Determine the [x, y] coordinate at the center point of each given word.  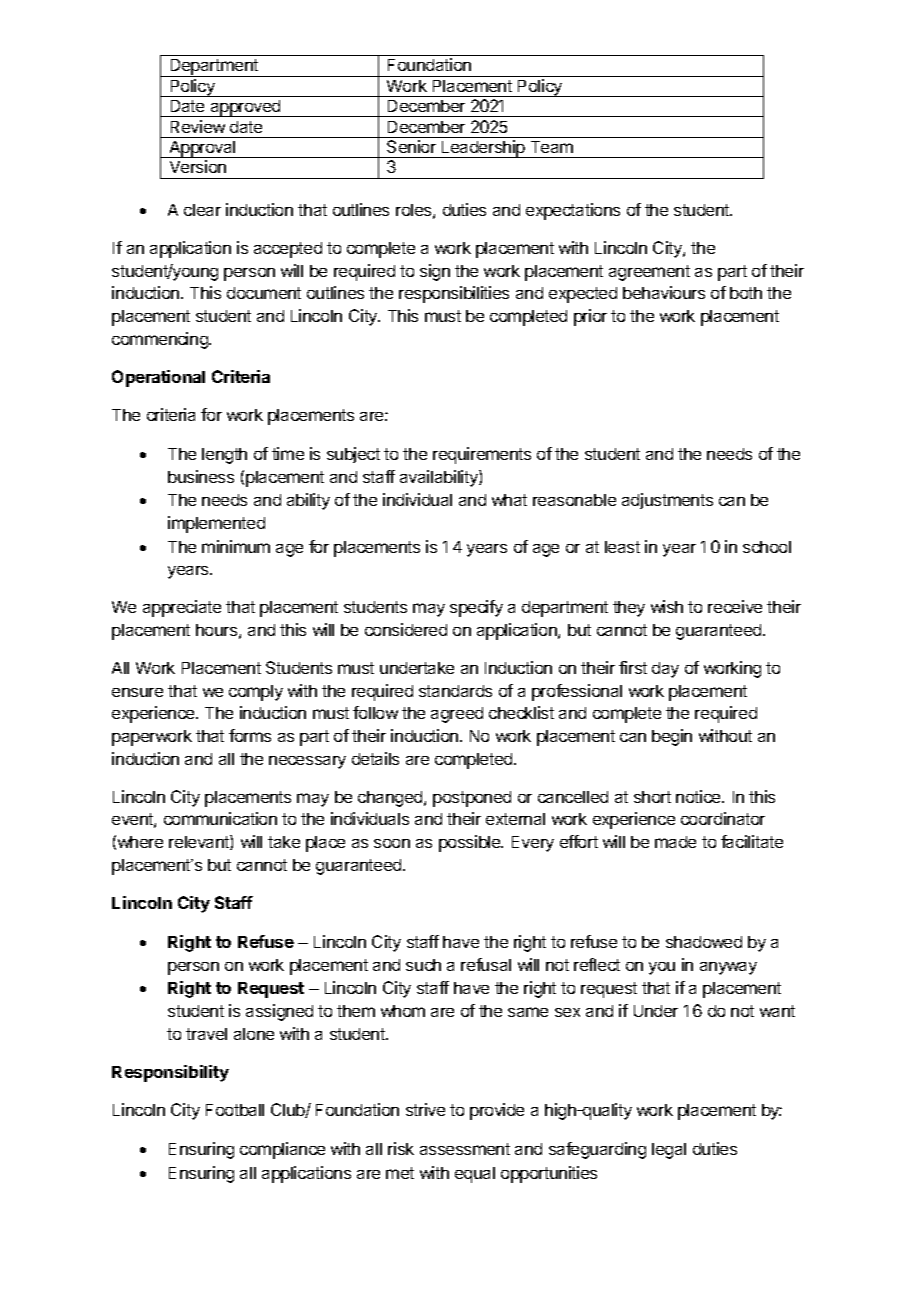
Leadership [483, 149]
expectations [573, 211]
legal [669, 1151]
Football [235, 1110]
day [665, 670]
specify [476, 608]
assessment [465, 1149]
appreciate [182, 608]
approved [245, 108]
